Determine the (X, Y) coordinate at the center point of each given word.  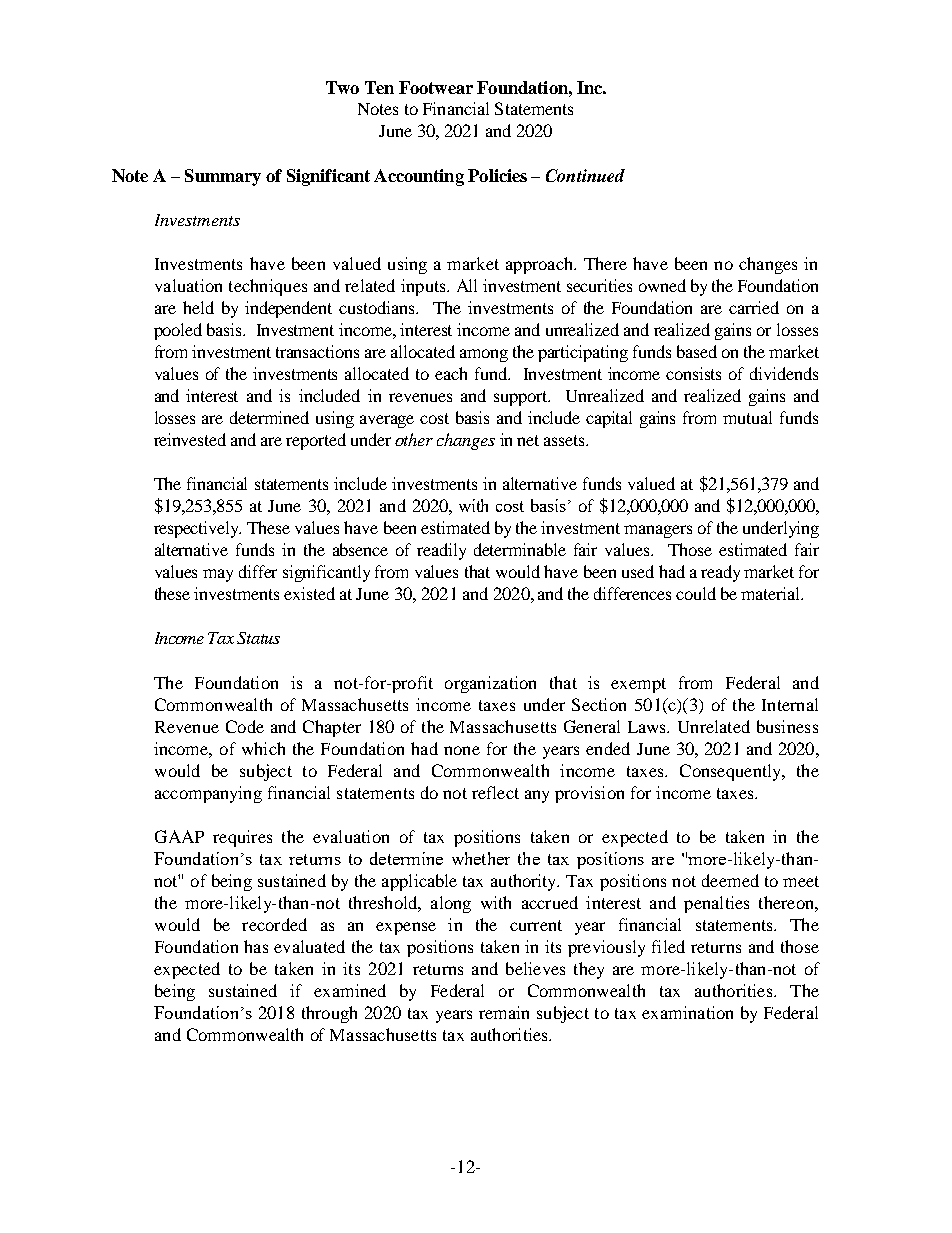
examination (687, 1012)
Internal (790, 704)
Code (245, 726)
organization (490, 684)
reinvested (190, 439)
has (256, 946)
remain (504, 1012)
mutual (747, 417)
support (522, 398)
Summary (223, 177)
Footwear (436, 87)
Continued (585, 175)
